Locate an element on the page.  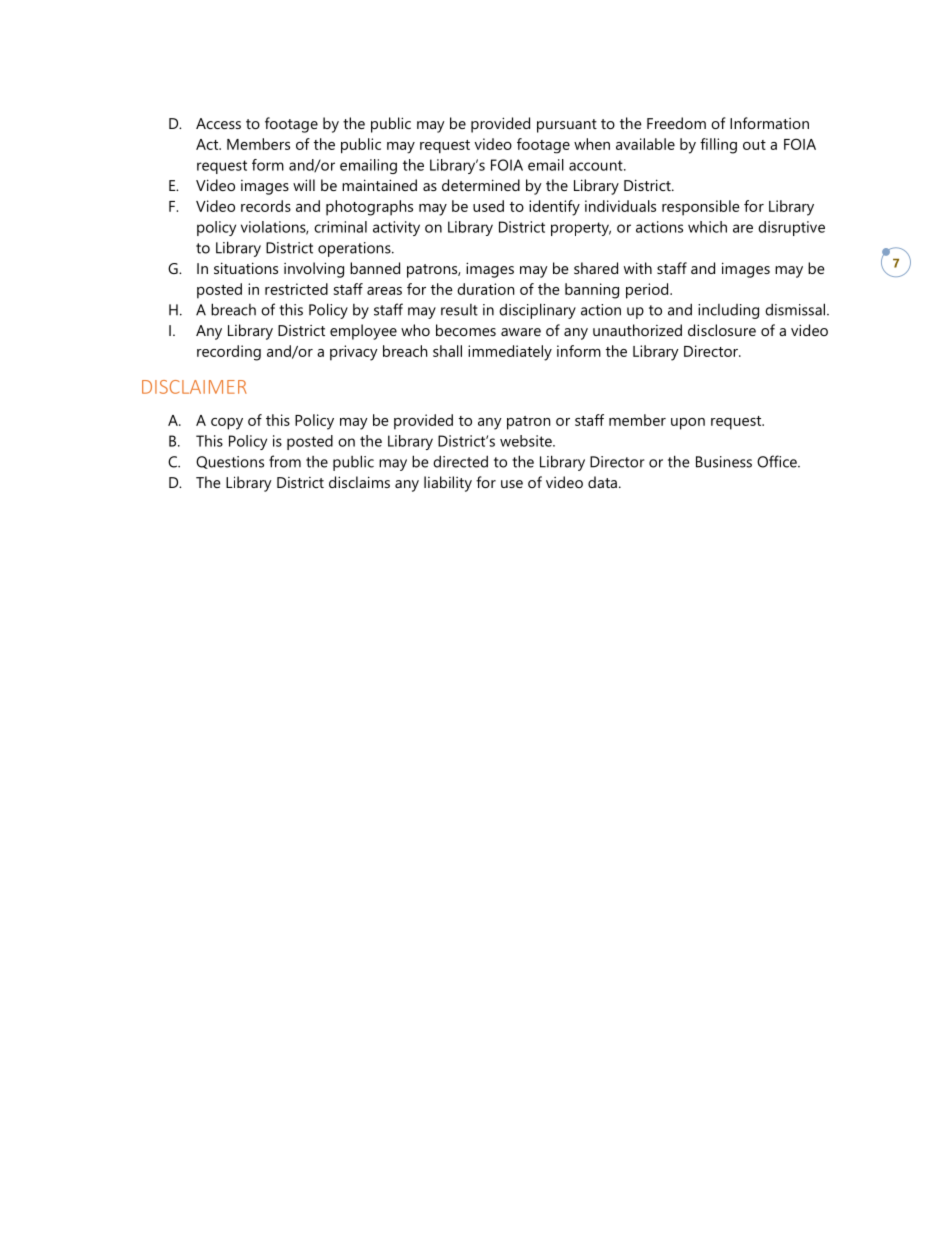
pursuant is located at coordinates (567, 126).
